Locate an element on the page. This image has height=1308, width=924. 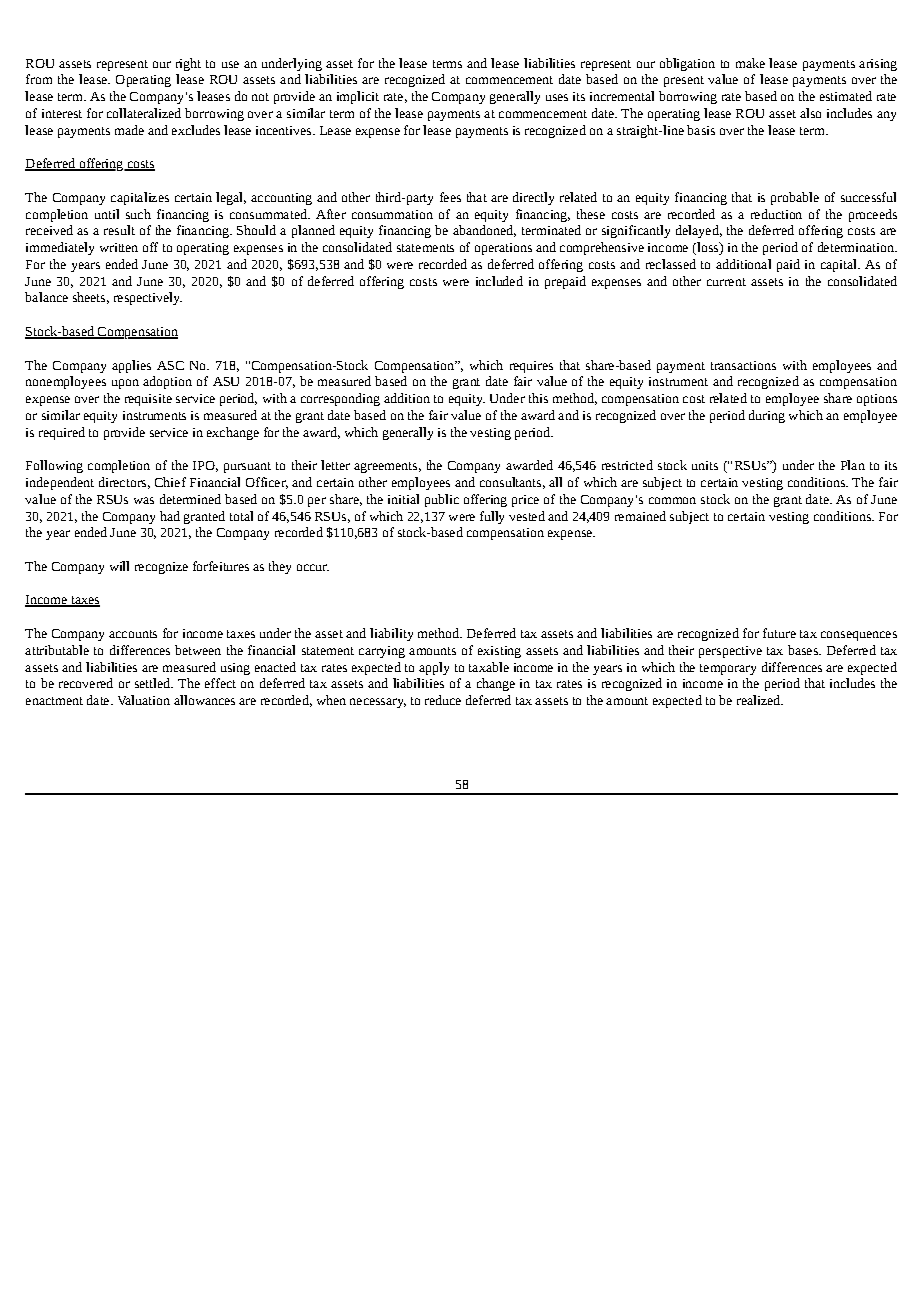
upon is located at coordinates (125, 384).
